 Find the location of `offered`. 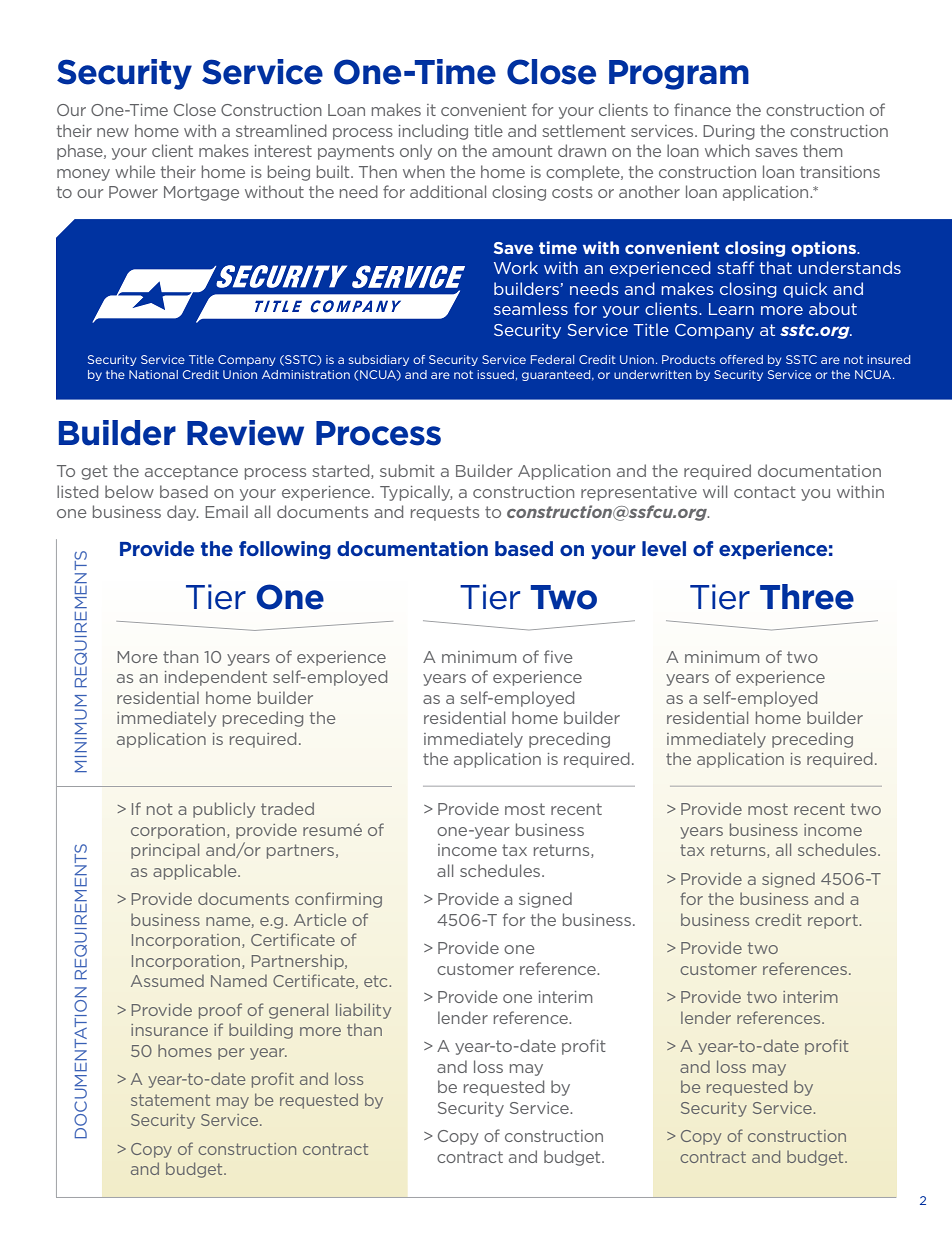

offered is located at coordinates (741, 359).
